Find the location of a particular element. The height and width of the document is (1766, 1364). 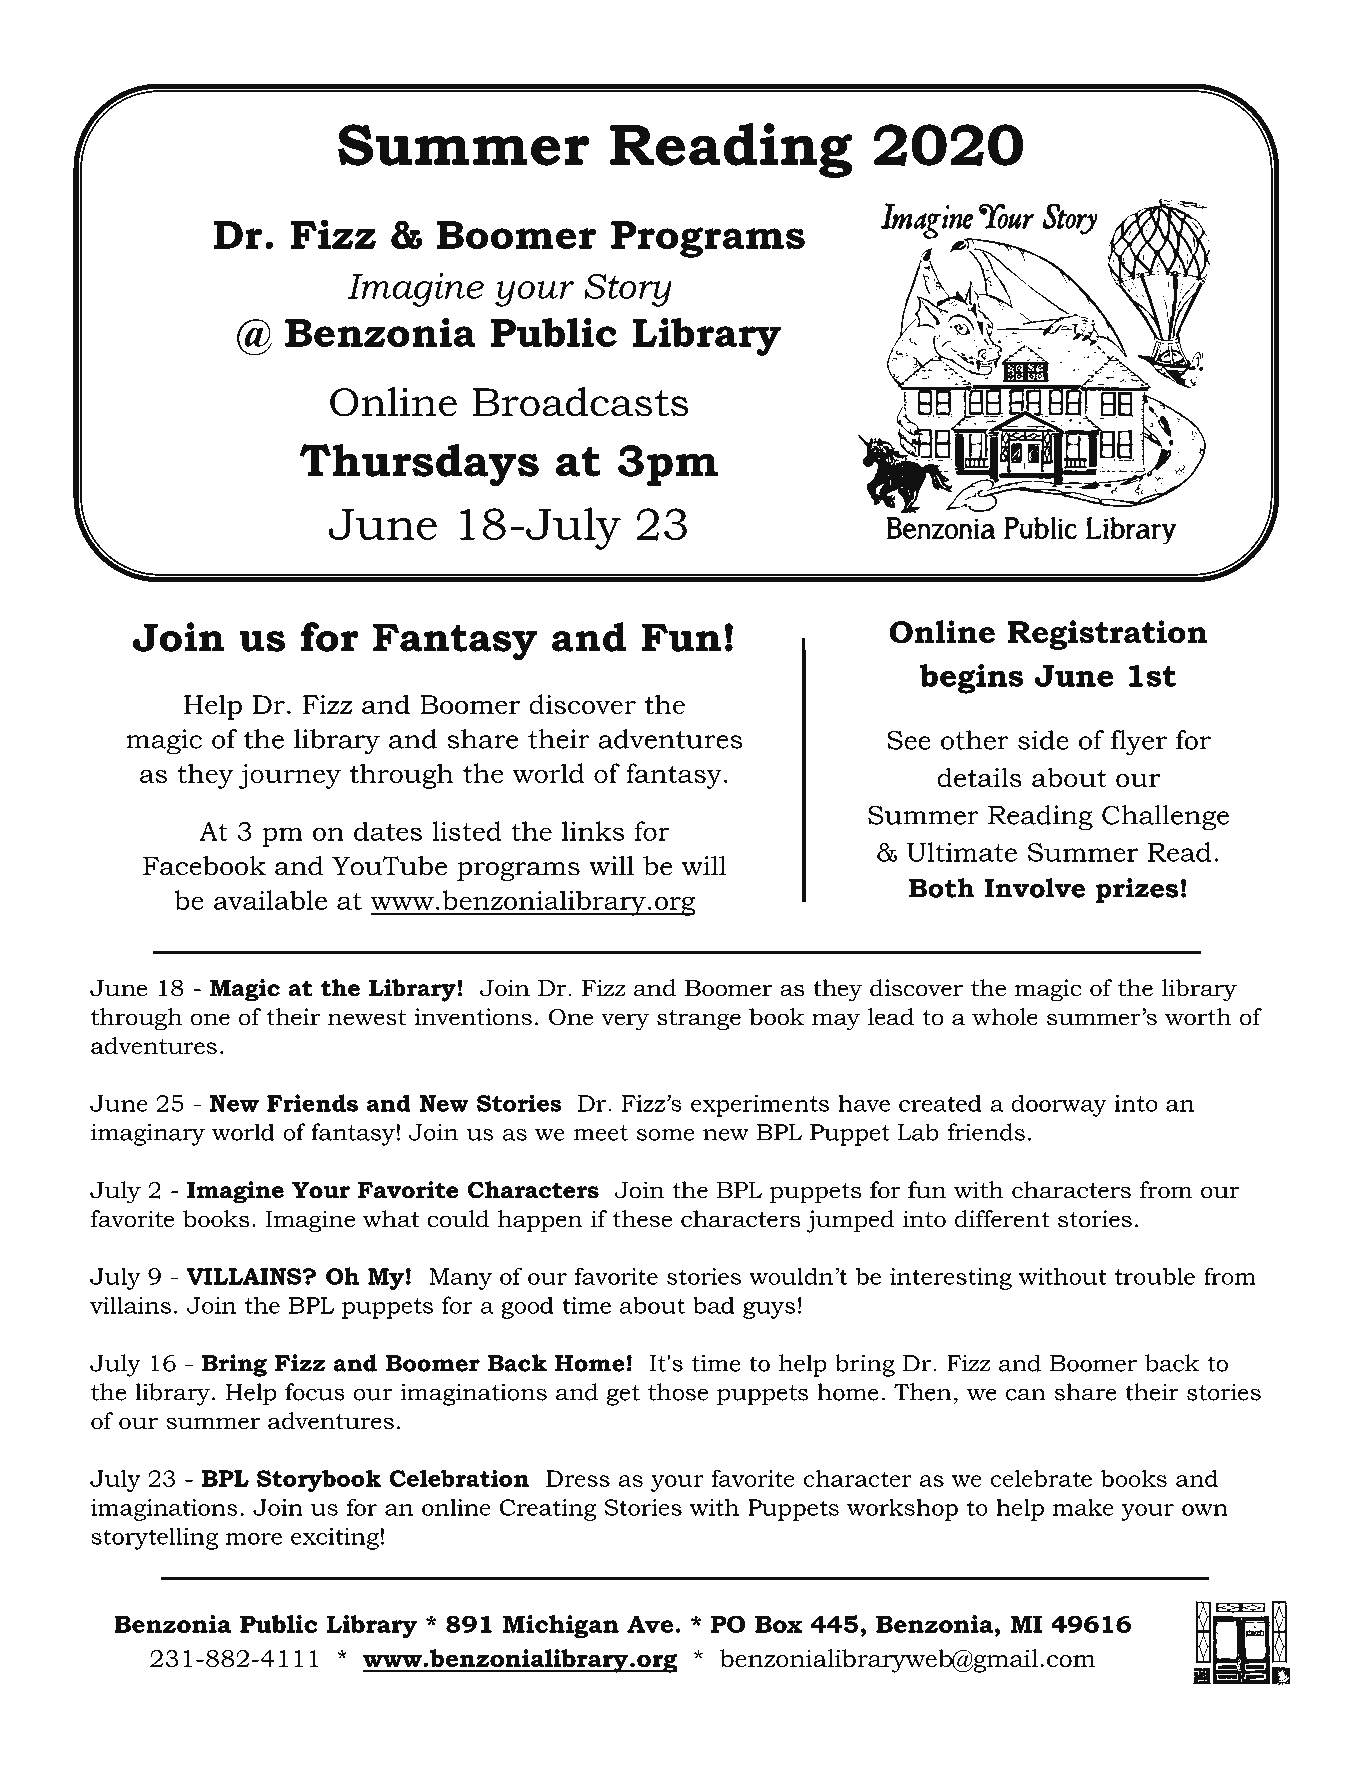

Registration is located at coordinates (1107, 635).
